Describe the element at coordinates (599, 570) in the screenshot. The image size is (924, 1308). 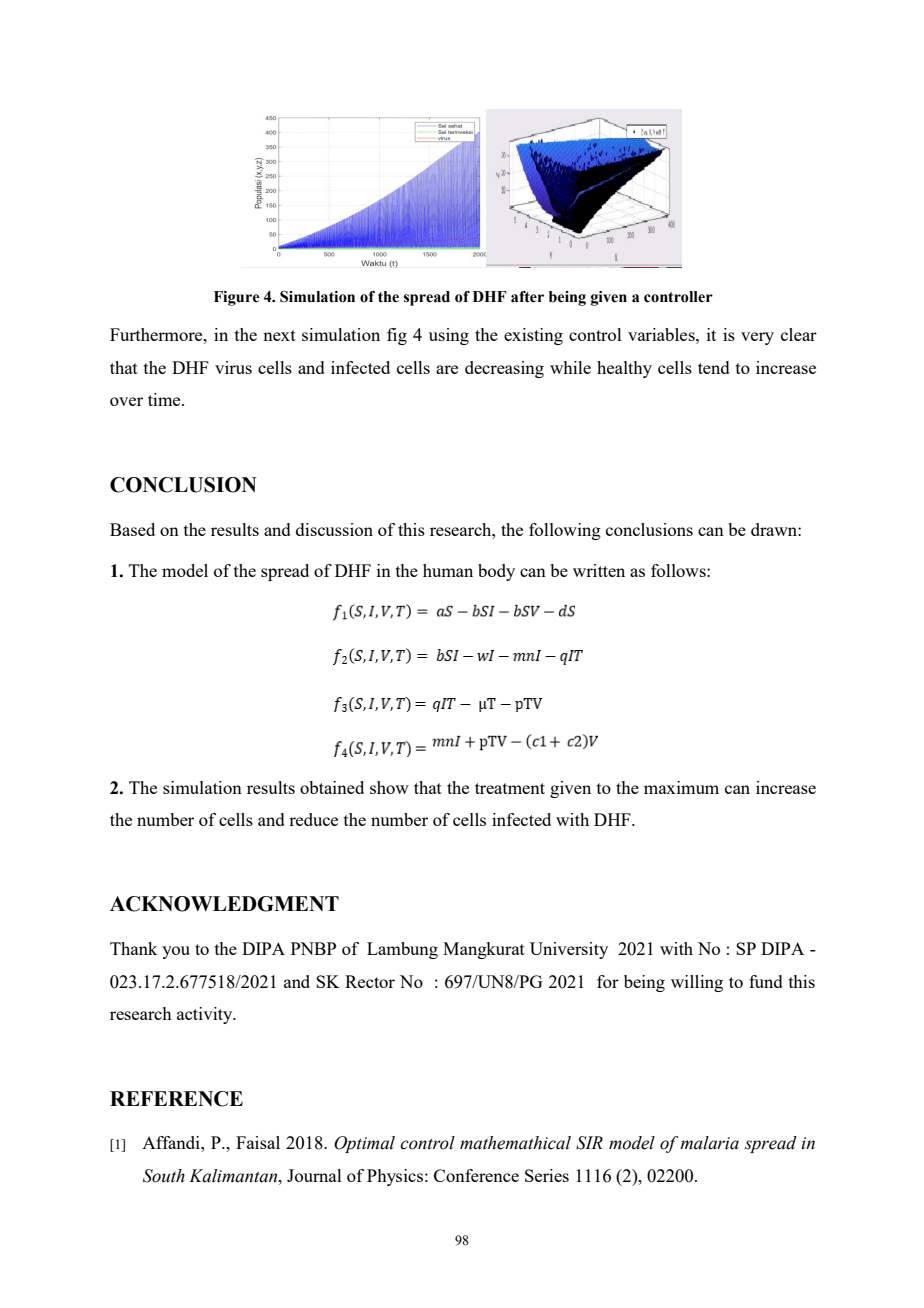
I see `written` at that location.
